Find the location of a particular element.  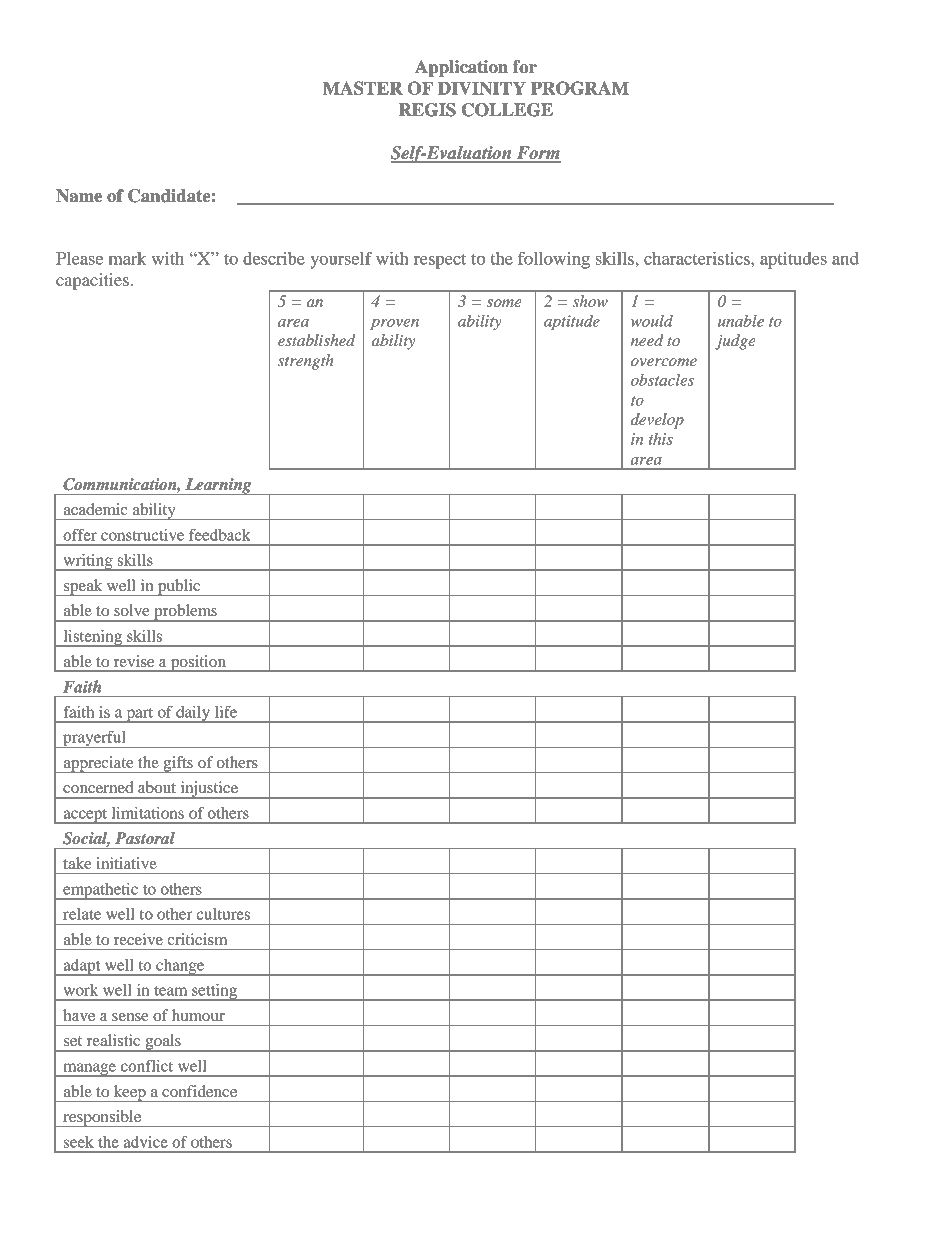

REGIS is located at coordinates (427, 110).
